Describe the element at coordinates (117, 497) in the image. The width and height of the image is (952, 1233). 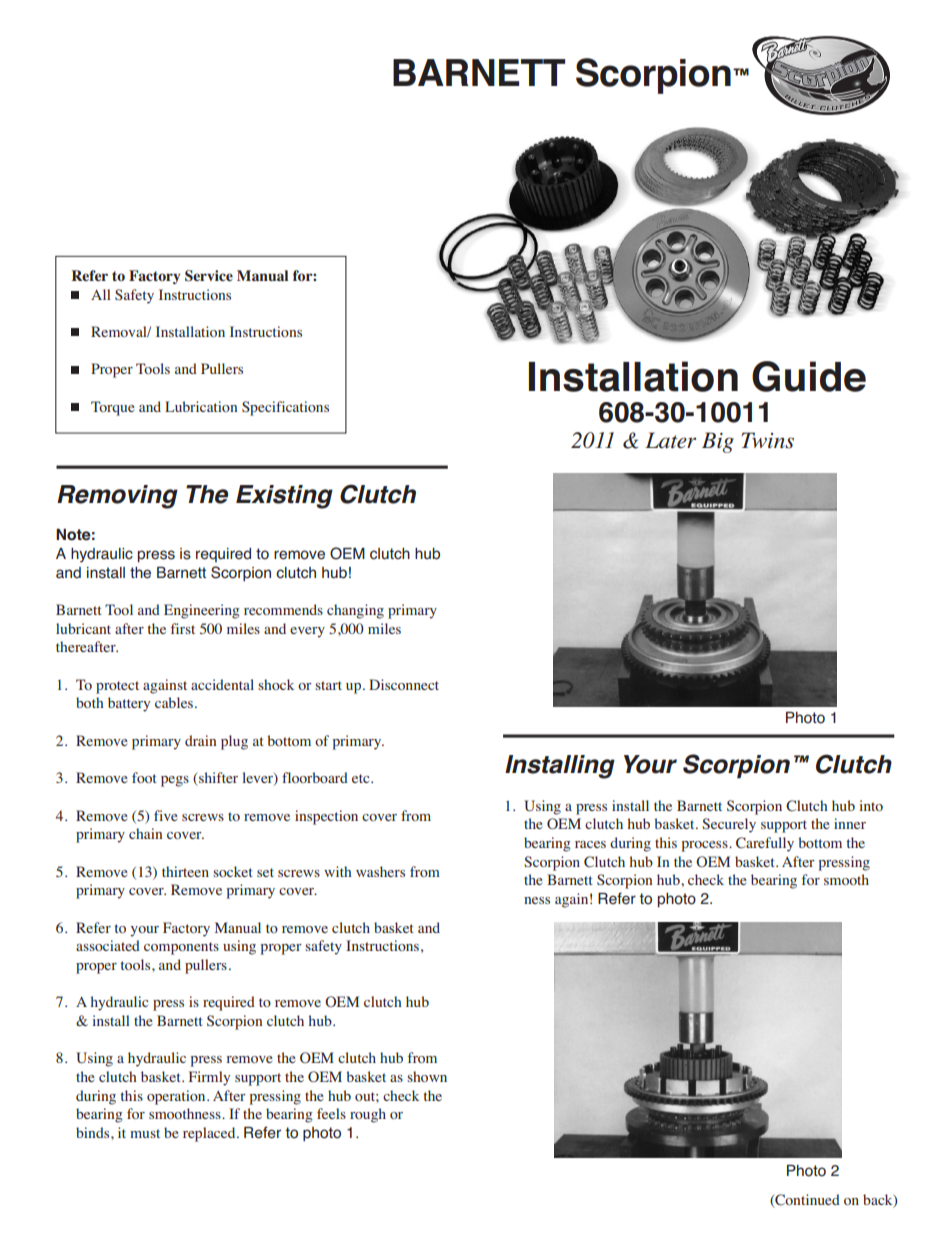
I see `Removing` at that location.
